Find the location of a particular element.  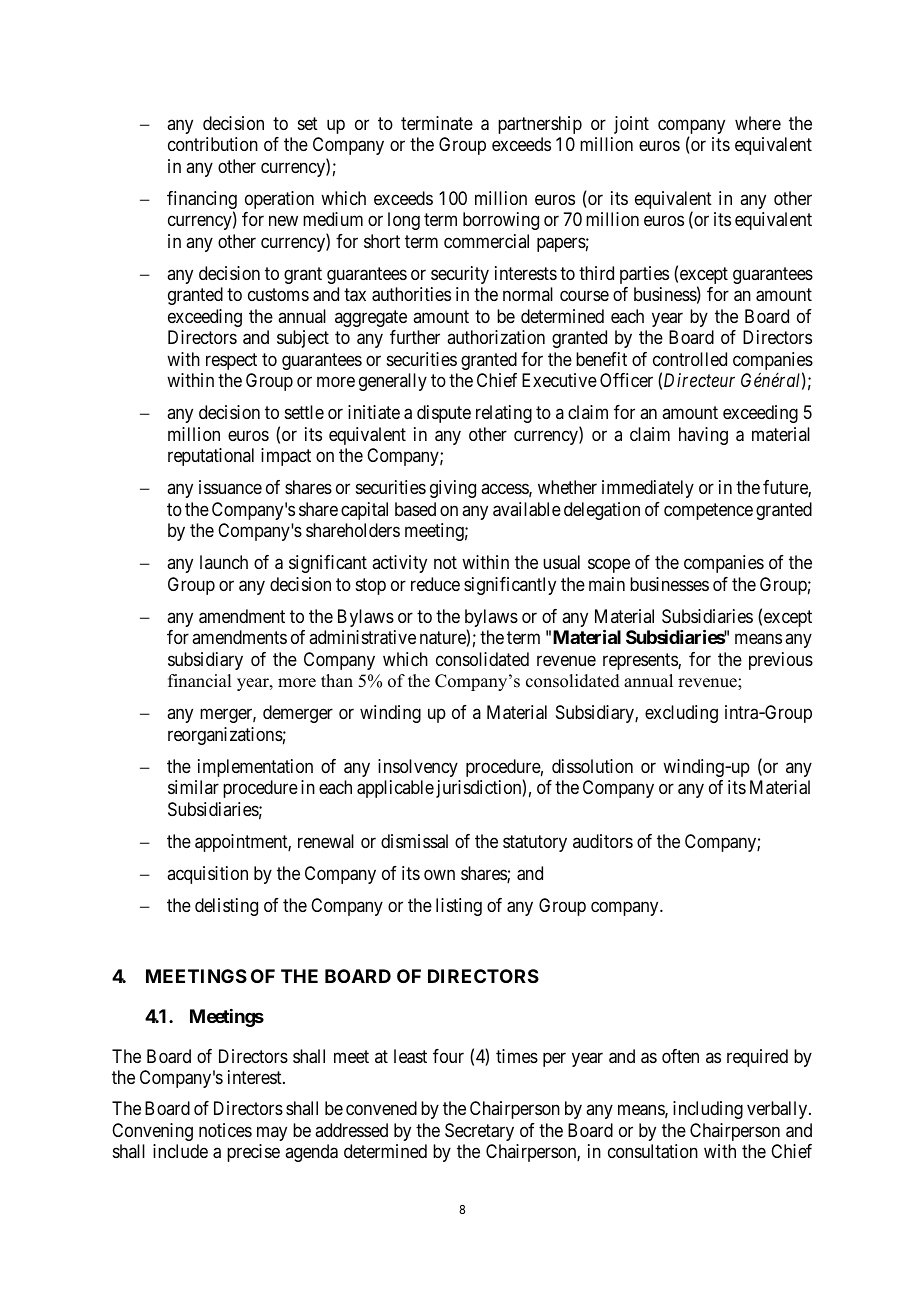

reduce is located at coordinates (435, 584).
